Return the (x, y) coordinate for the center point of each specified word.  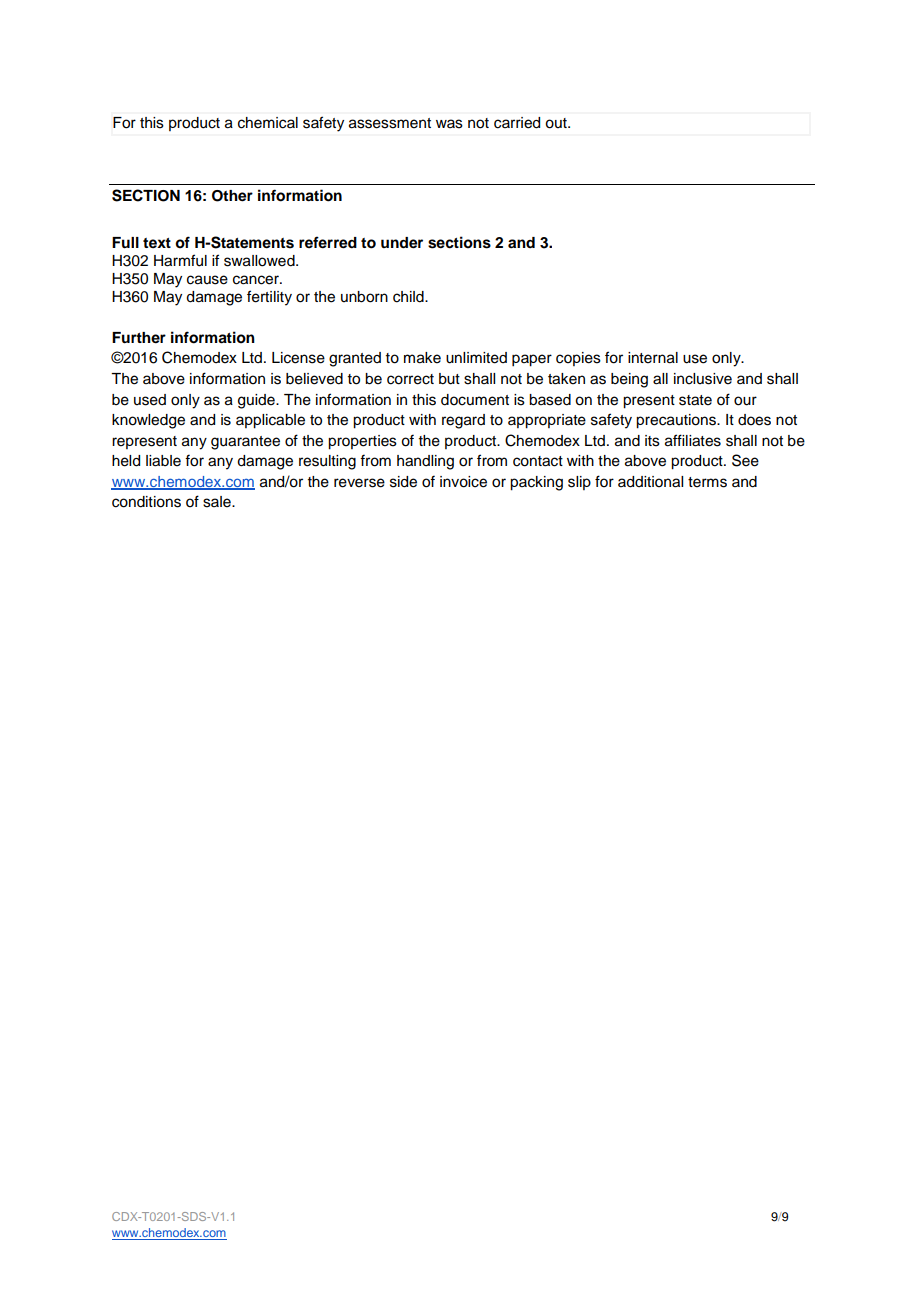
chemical (268, 123)
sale (218, 502)
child (409, 297)
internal (653, 358)
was (449, 124)
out (557, 123)
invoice (463, 482)
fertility (269, 298)
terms (707, 482)
